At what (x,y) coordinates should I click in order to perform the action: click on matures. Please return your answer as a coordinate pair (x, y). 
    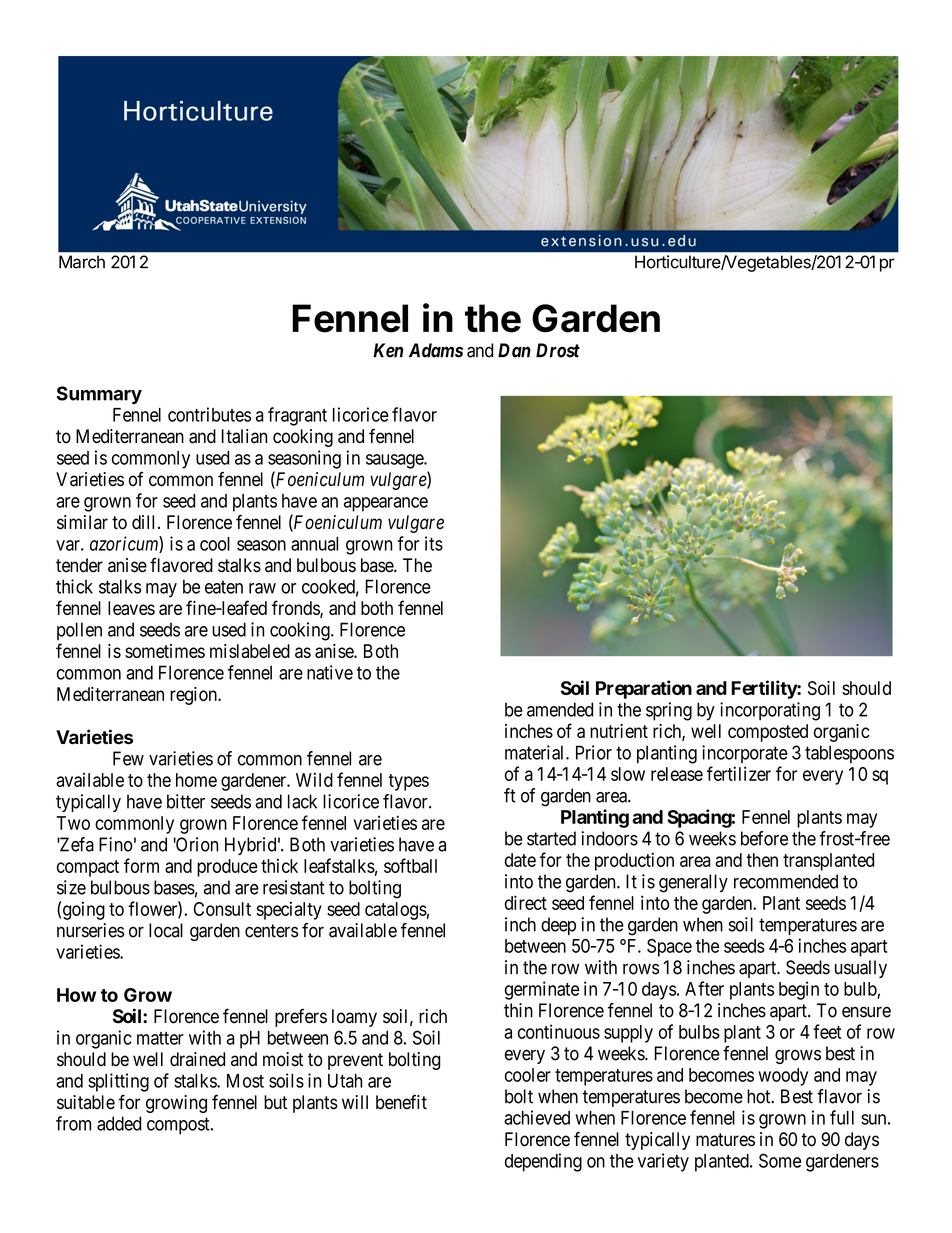
    Looking at the image, I should click on (725, 1140).
